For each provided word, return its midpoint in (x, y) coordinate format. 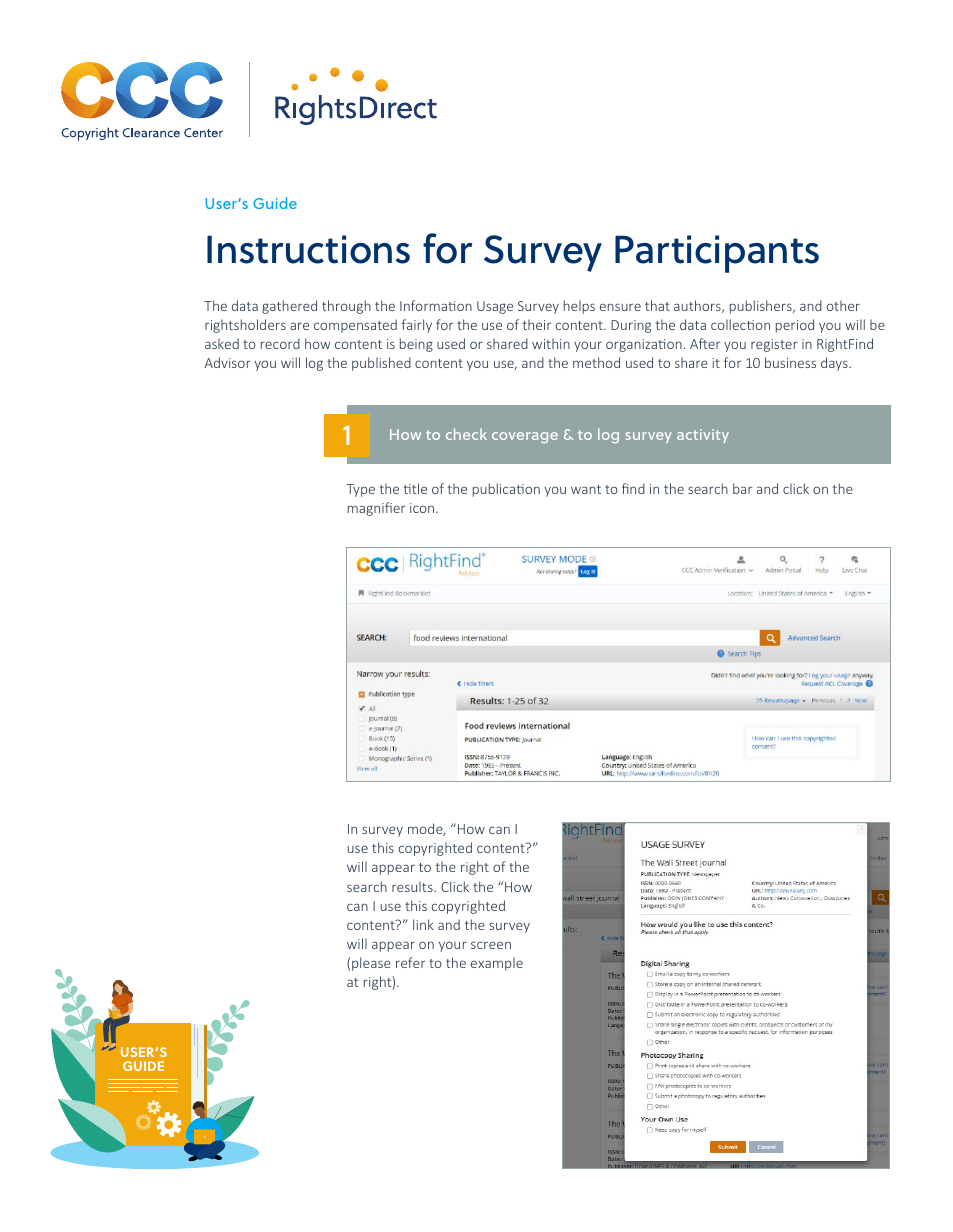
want (586, 489)
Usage (495, 307)
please (371, 964)
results (413, 886)
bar (742, 488)
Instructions (308, 249)
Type (360, 490)
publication (506, 490)
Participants (717, 254)
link (423, 924)
